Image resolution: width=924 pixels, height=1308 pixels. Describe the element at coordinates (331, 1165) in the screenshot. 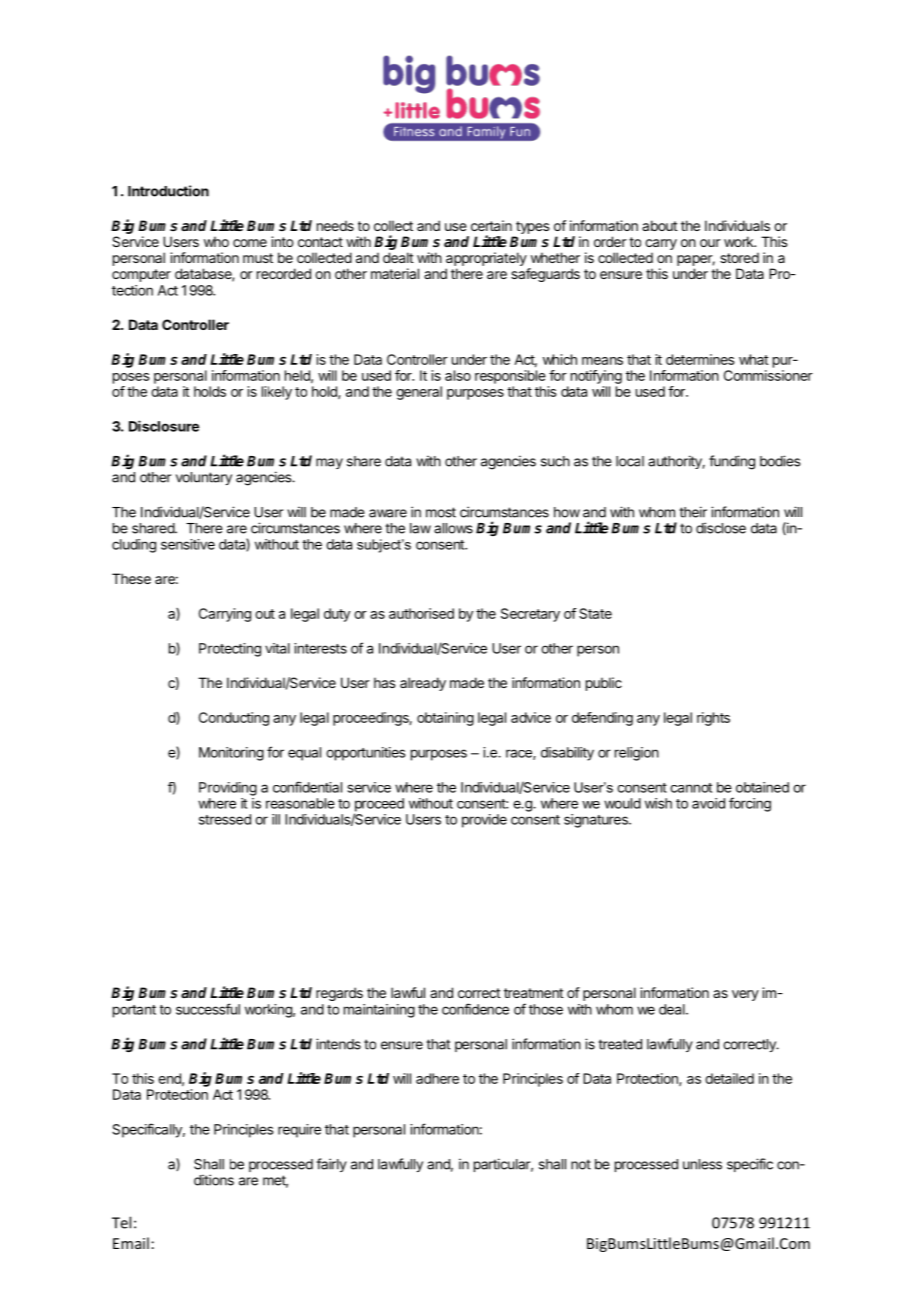

I see `fairly` at that location.
